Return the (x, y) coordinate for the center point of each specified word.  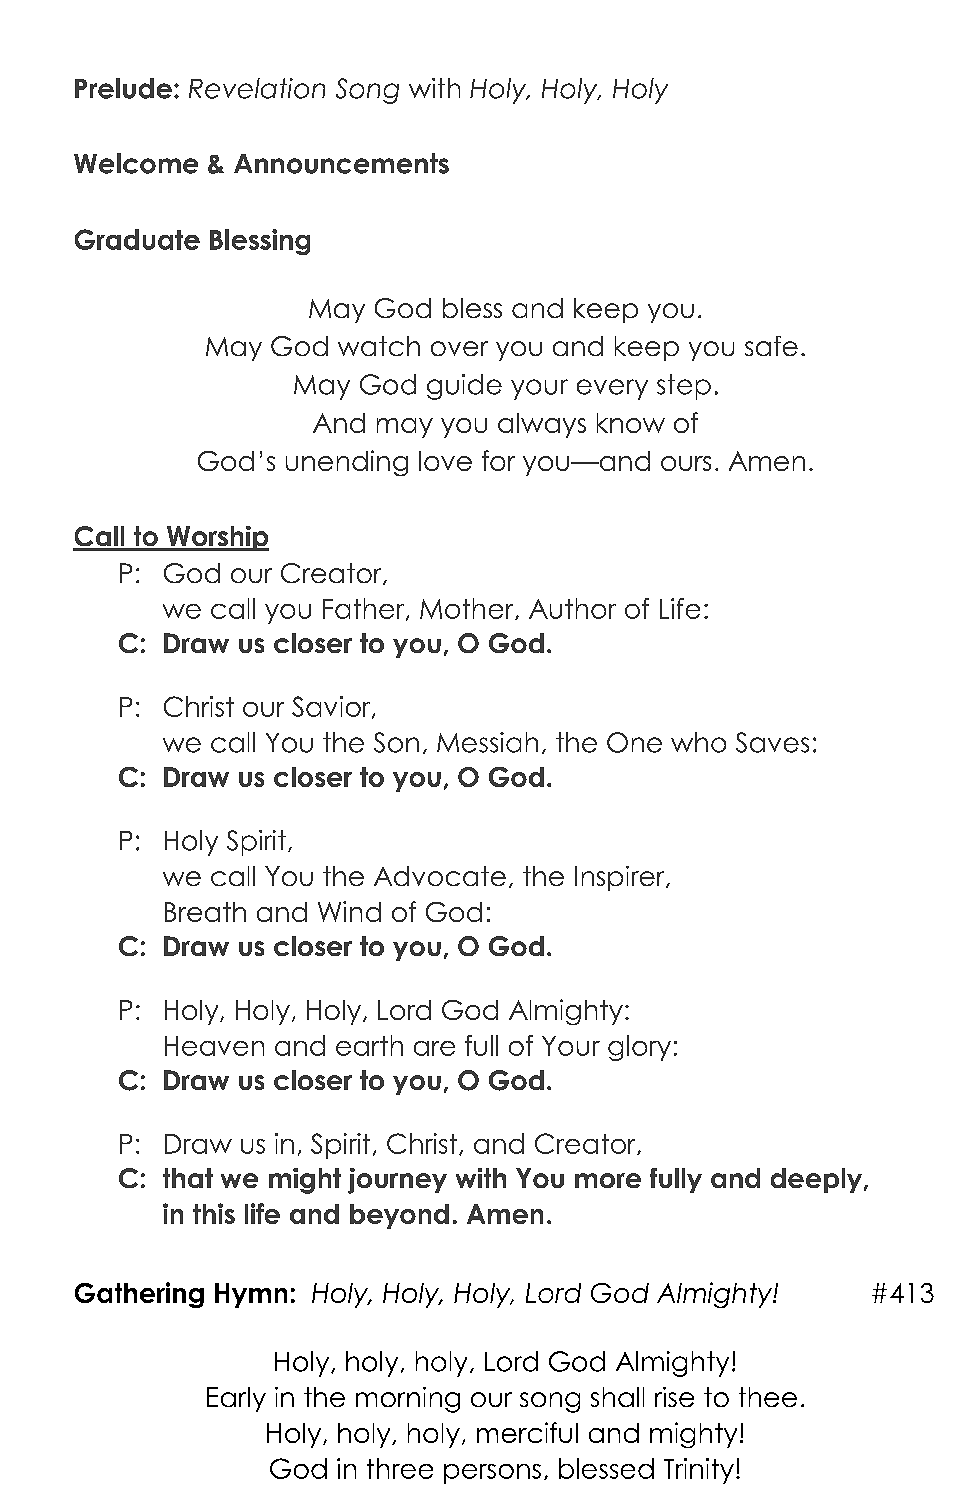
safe (771, 346)
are (434, 1048)
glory (639, 1048)
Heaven (214, 1046)
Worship (217, 538)
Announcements (341, 163)
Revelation (257, 88)
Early (236, 1399)
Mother (468, 609)
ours (686, 463)
